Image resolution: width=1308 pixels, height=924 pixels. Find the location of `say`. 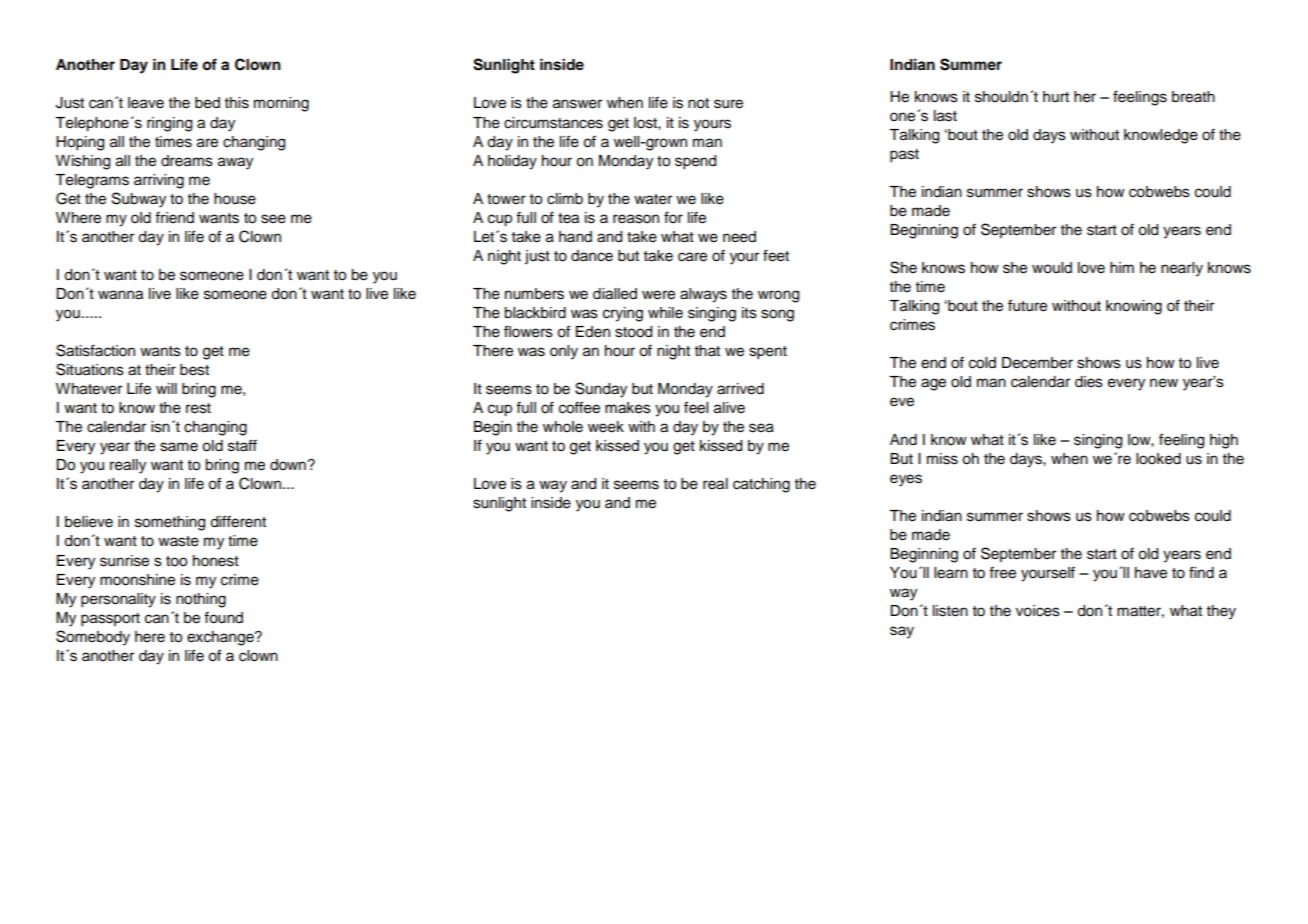

say is located at coordinates (902, 632).
